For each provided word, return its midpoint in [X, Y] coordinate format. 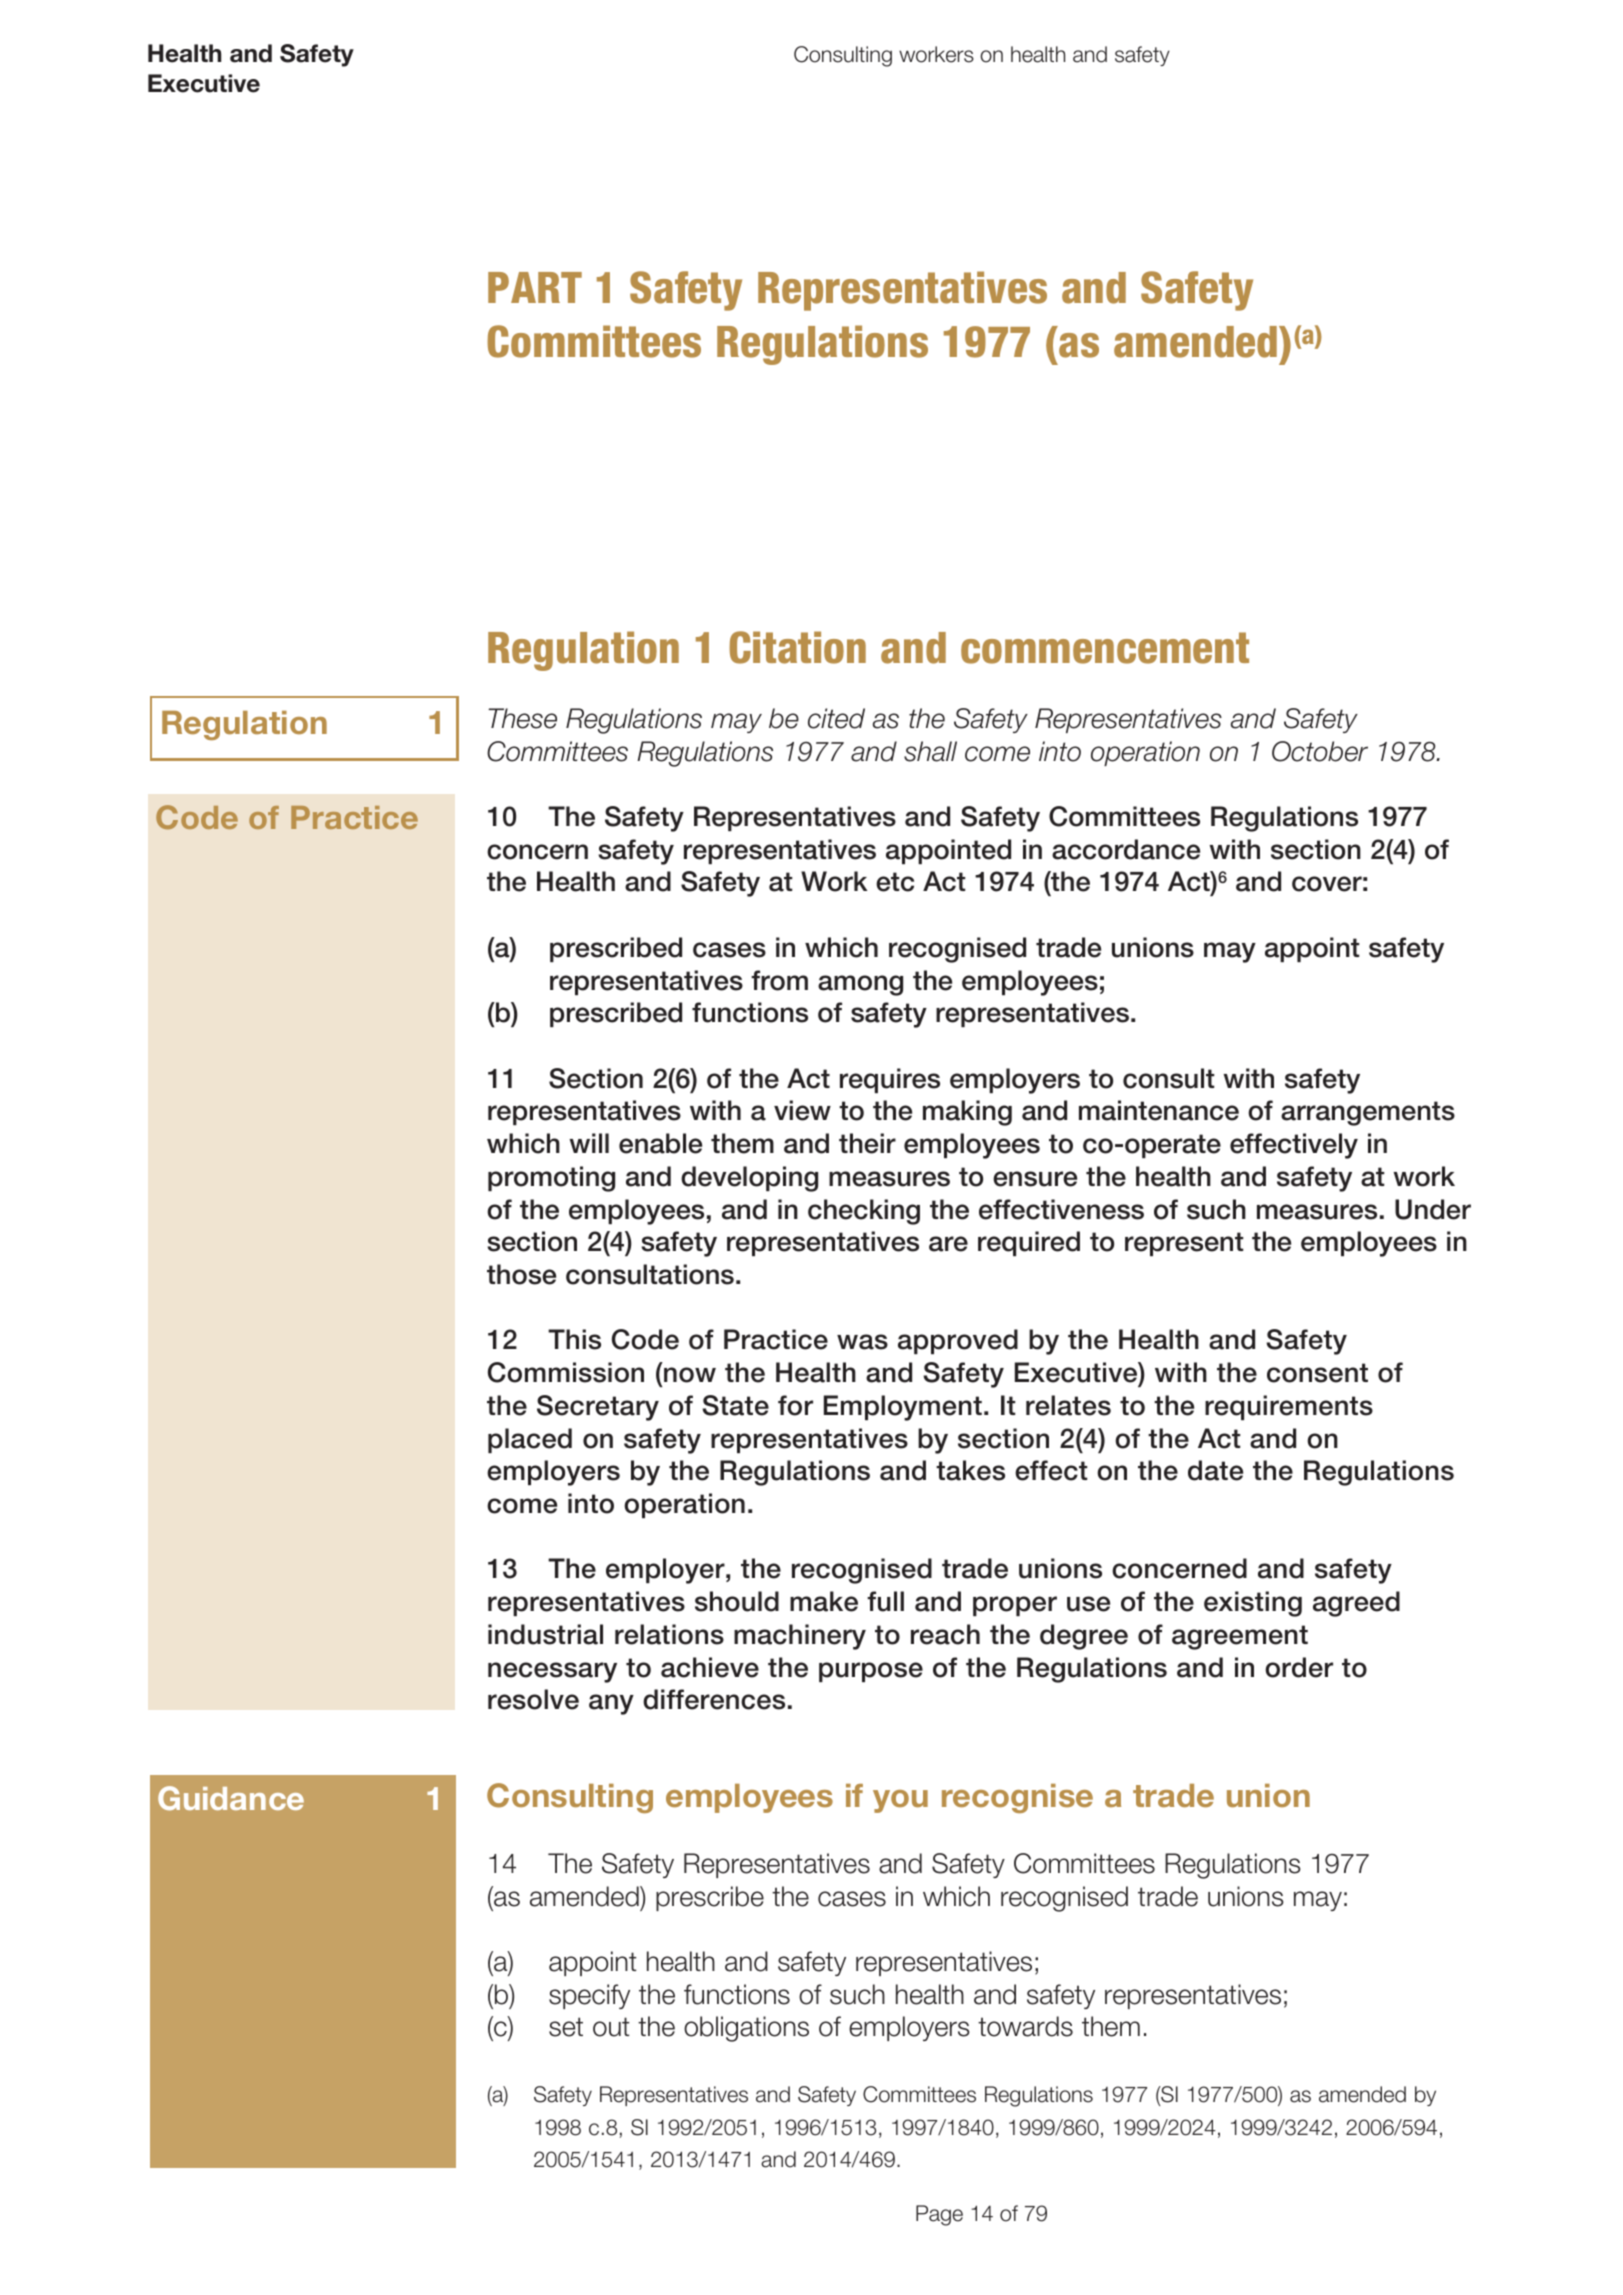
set [566, 2027]
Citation [797, 647]
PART [535, 287]
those [521, 1274]
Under [1433, 1209]
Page [939, 2215]
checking [864, 1212]
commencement [1105, 648]
